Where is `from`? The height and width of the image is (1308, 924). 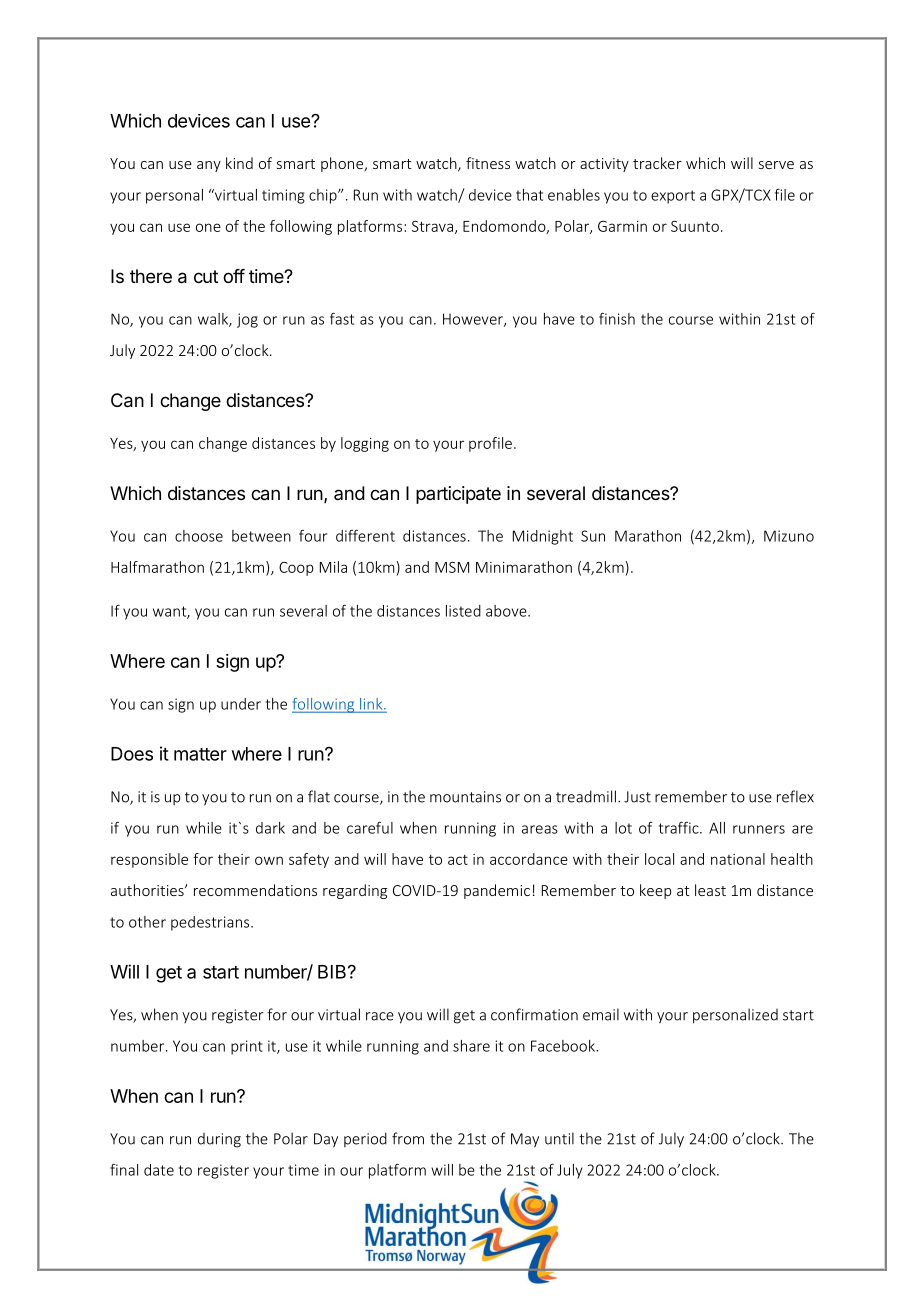
from is located at coordinates (408, 1138).
